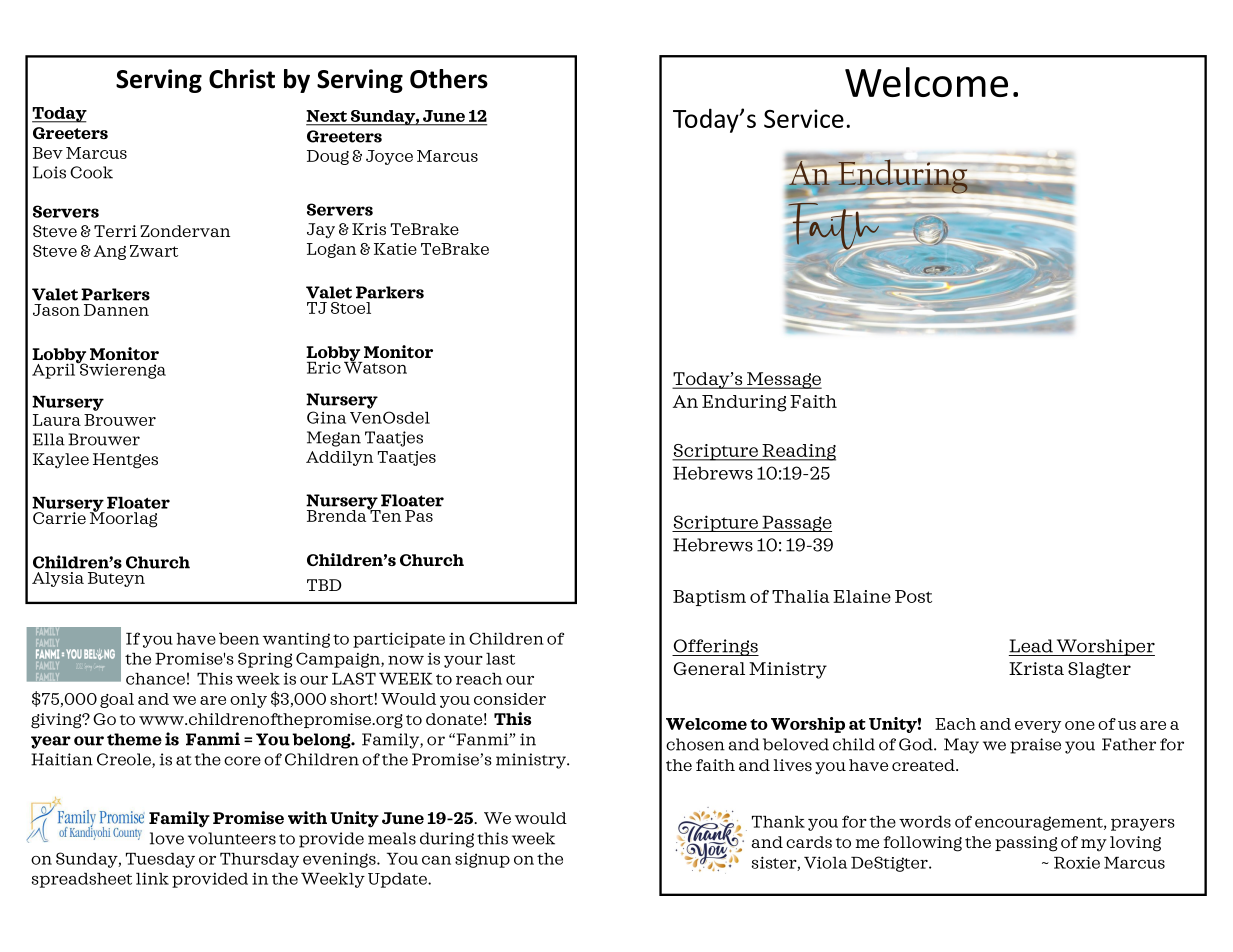  What do you see at coordinates (798, 452) in the image?
I see `Reading` at bounding box center [798, 452].
